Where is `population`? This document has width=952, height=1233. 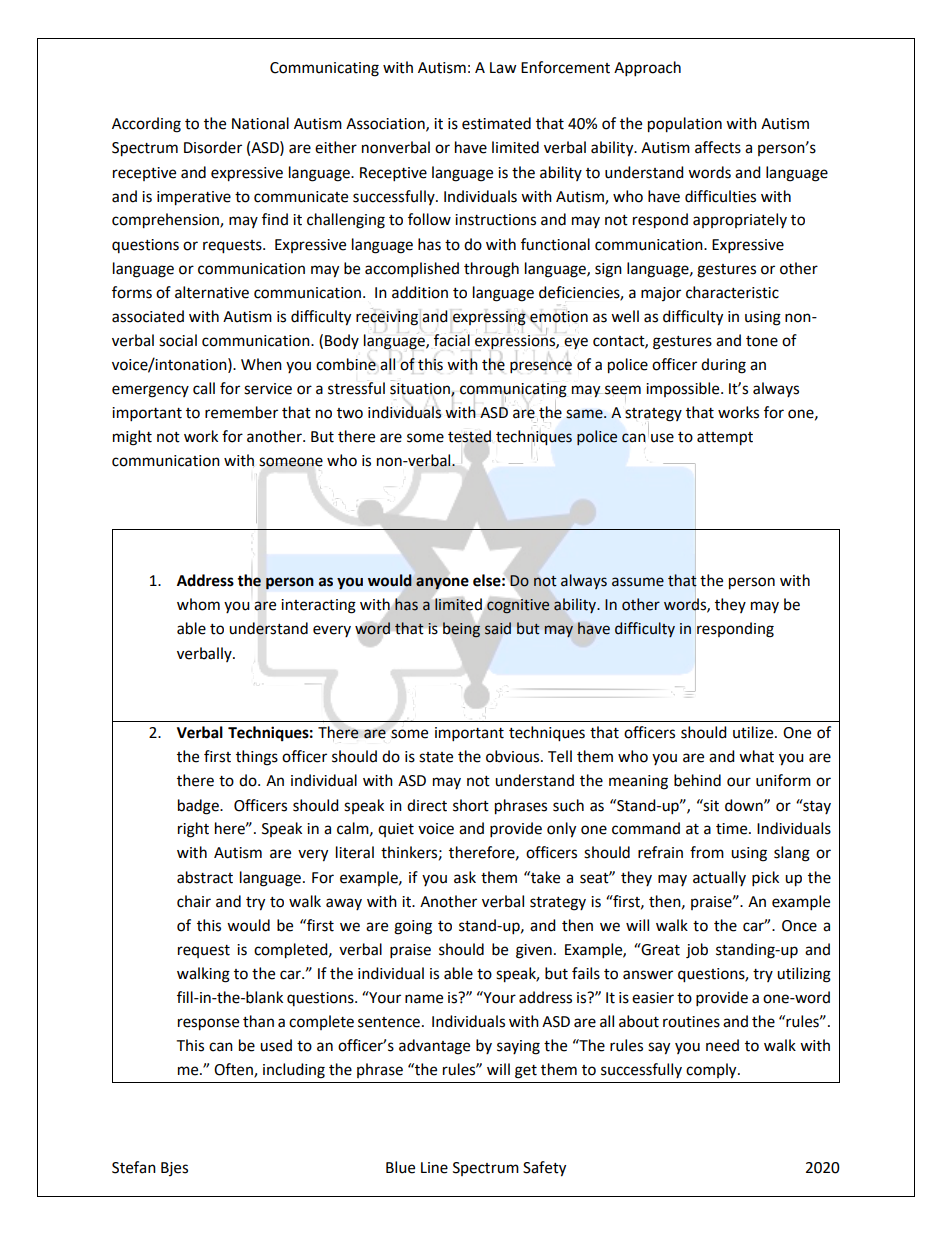 population is located at coordinates (685, 125).
